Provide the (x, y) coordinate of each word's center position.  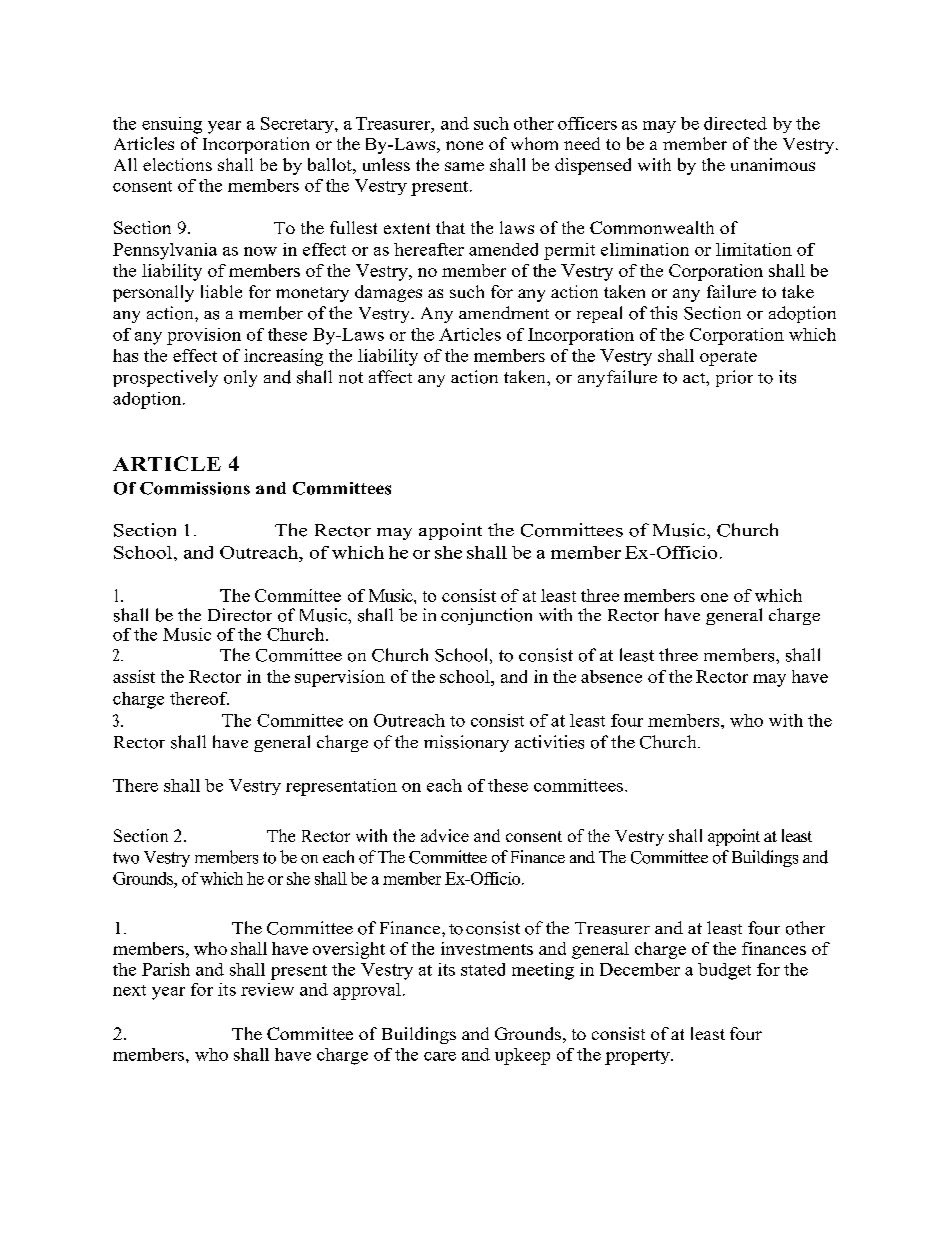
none (464, 145)
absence (611, 676)
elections (177, 164)
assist (134, 676)
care (440, 1056)
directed (735, 123)
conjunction (486, 616)
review (267, 989)
